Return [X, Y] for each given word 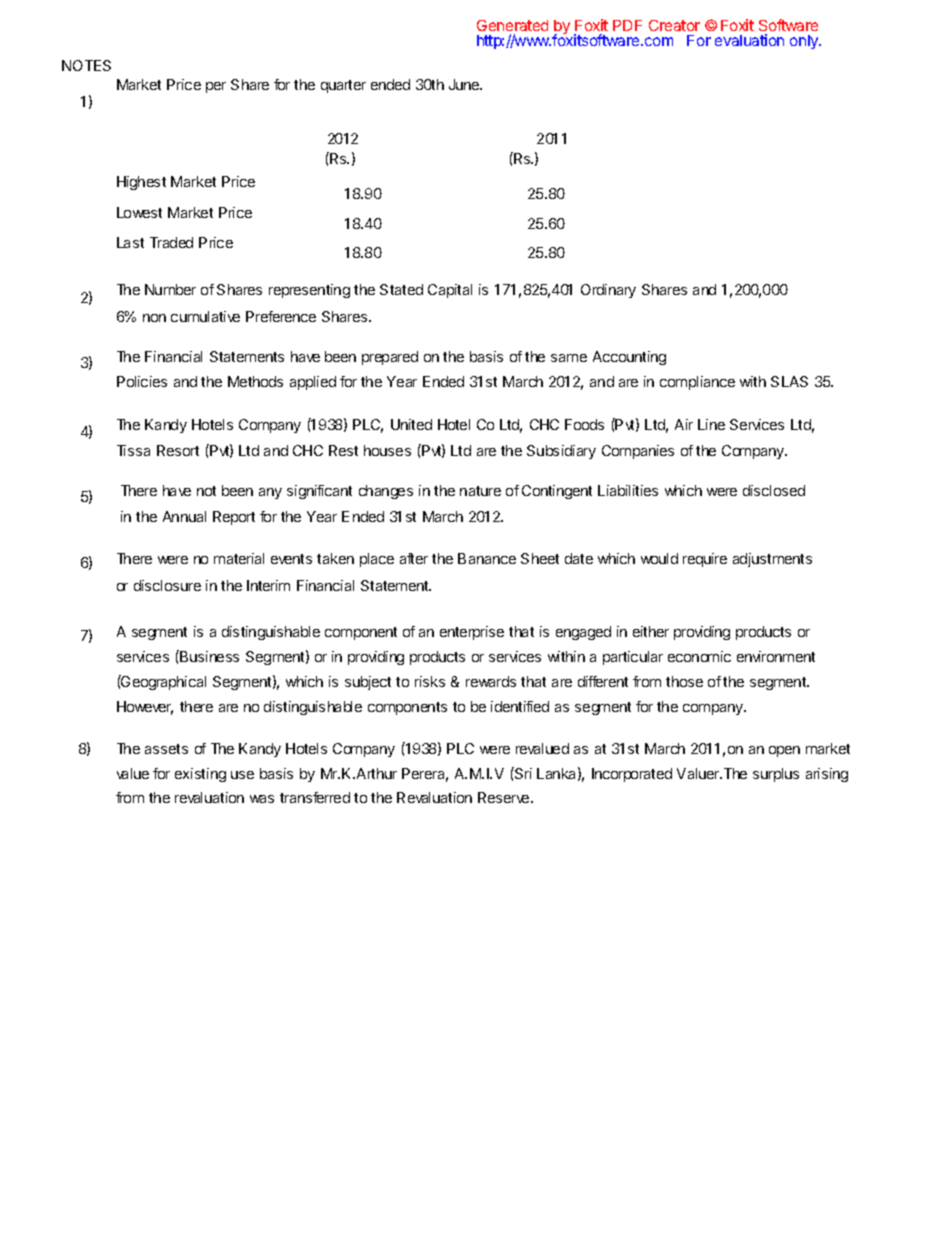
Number [170, 289]
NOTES [86, 65]
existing [200, 775]
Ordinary [608, 291]
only [805, 42]
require [705, 560]
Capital [450, 291]
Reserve [505, 797]
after [414, 558]
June [465, 84]
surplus [776, 775]
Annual [184, 516]
